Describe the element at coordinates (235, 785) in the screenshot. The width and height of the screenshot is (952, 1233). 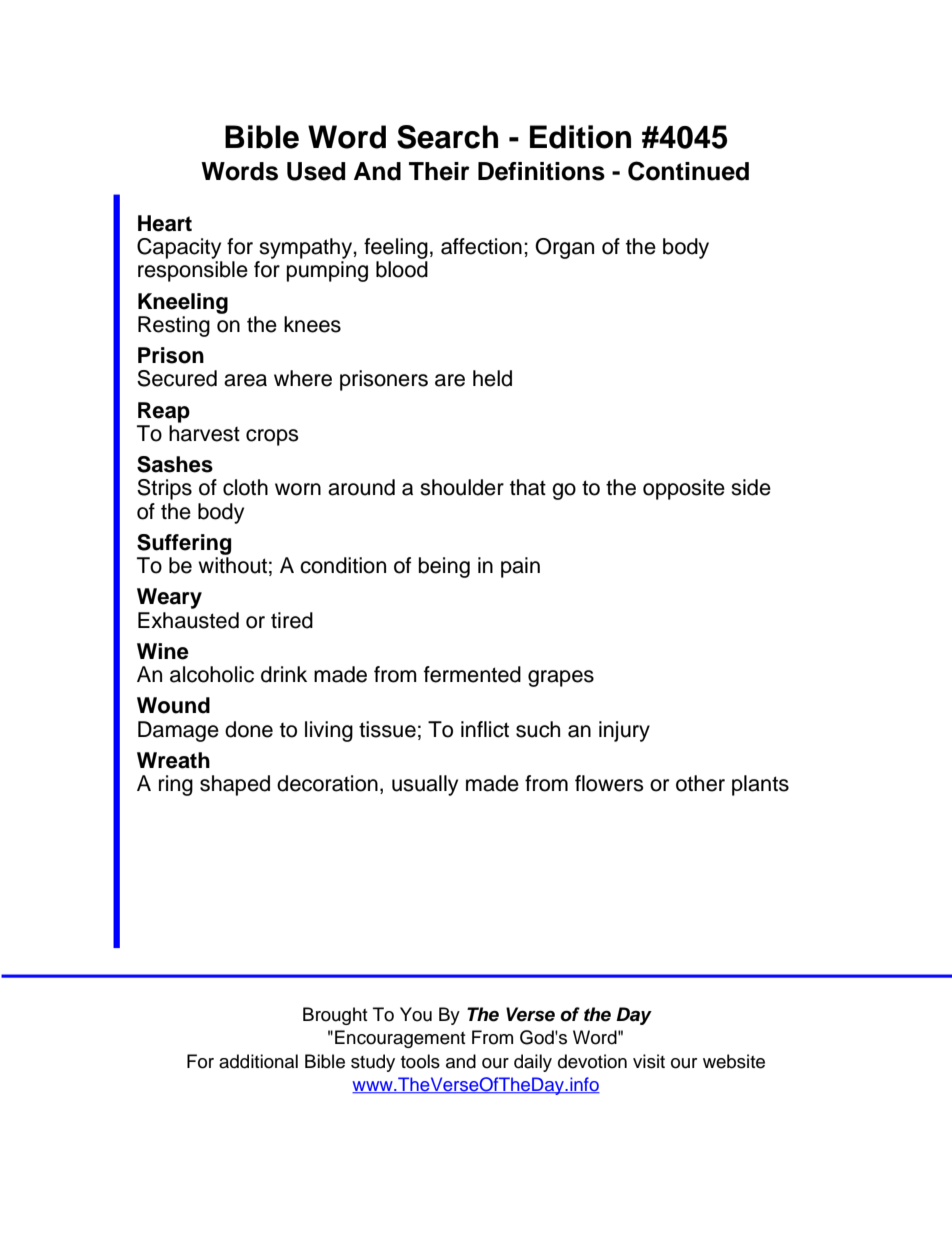
I see `shaped` at that location.
